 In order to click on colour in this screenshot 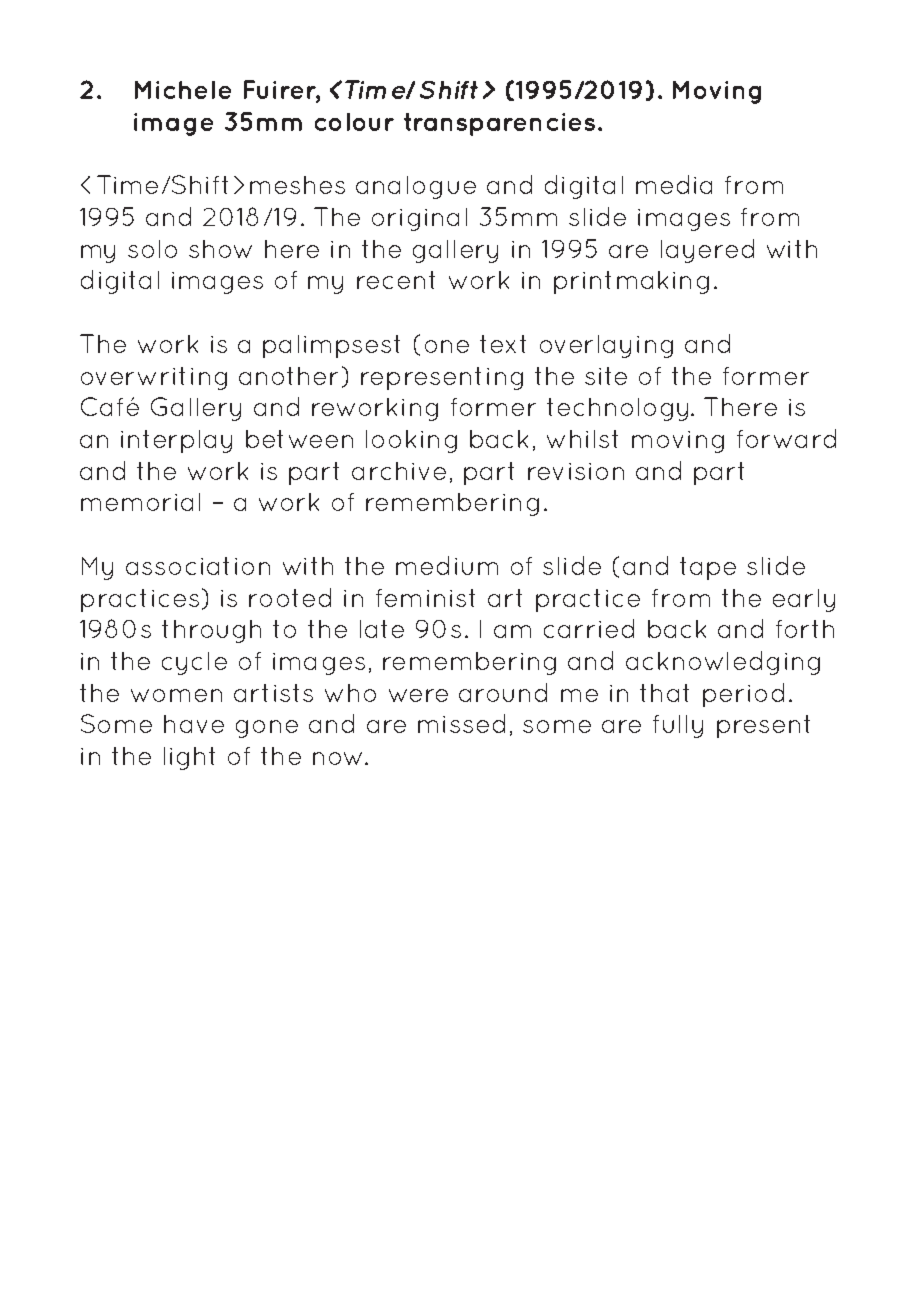, I will do `click(354, 122)`.
